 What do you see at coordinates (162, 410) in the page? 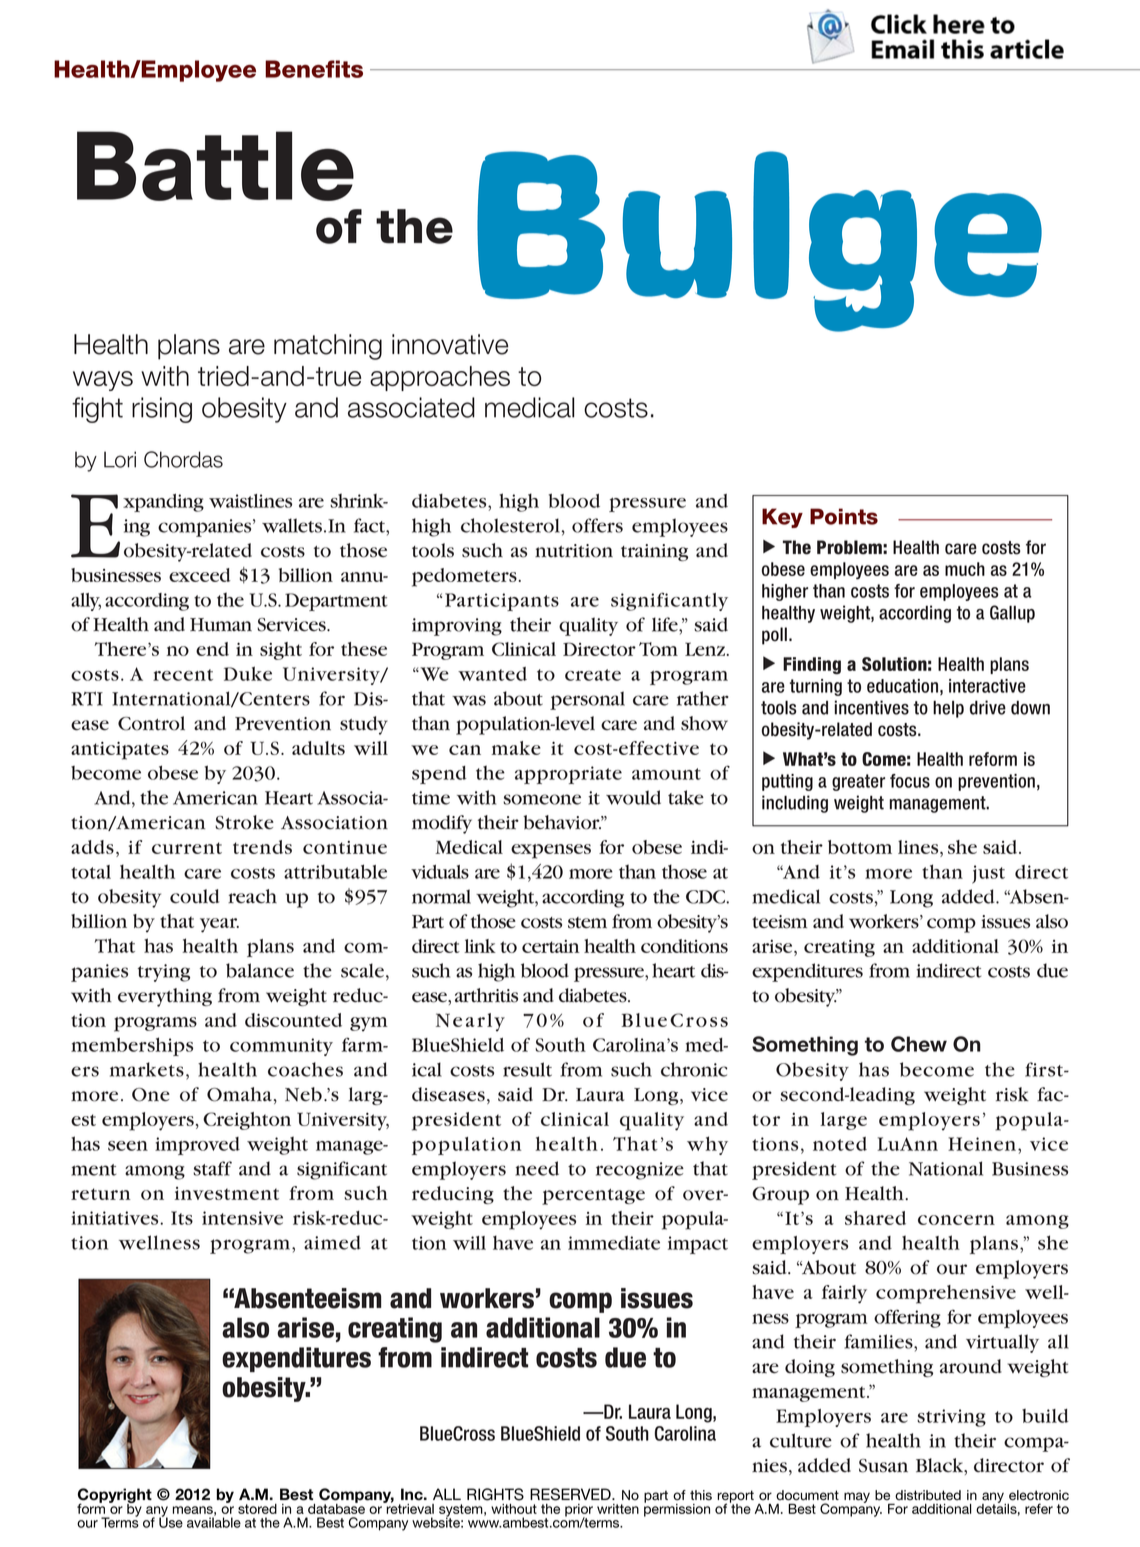
I see `rising` at bounding box center [162, 410].
